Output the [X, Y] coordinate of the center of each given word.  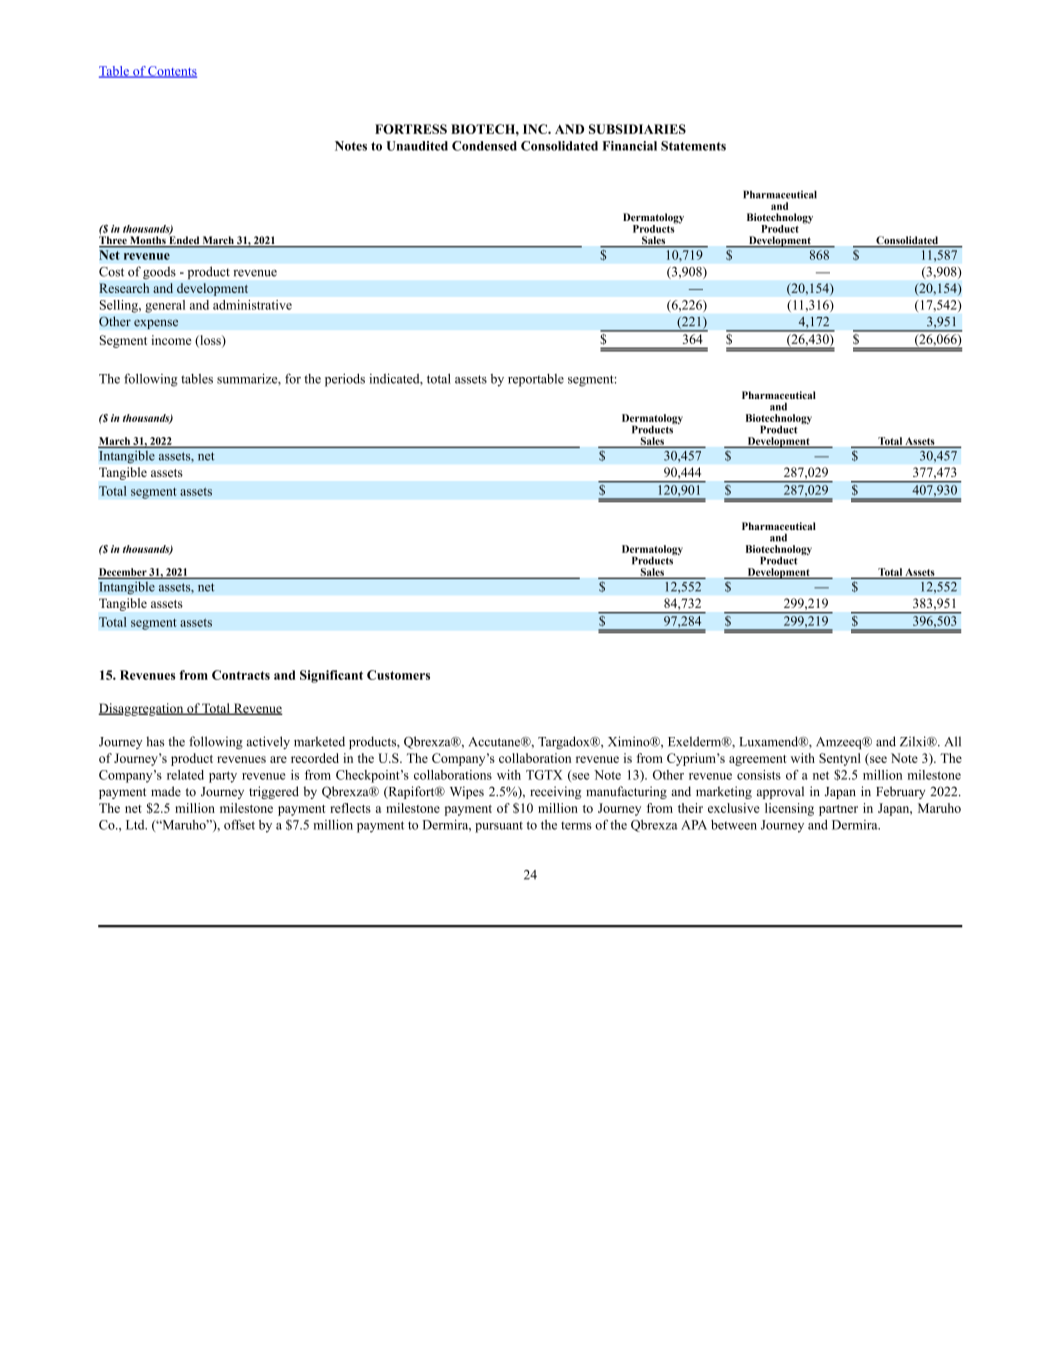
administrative [252, 305]
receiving [555, 792]
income [171, 340]
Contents [172, 72]
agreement [757, 760]
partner [838, 810]
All [953, 741]
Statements [693, 146]
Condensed [484, 146]
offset [239, 824]
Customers [398, 675]
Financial [629, 146]
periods [345, 380]
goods [159, 273]
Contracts [241, 675]
